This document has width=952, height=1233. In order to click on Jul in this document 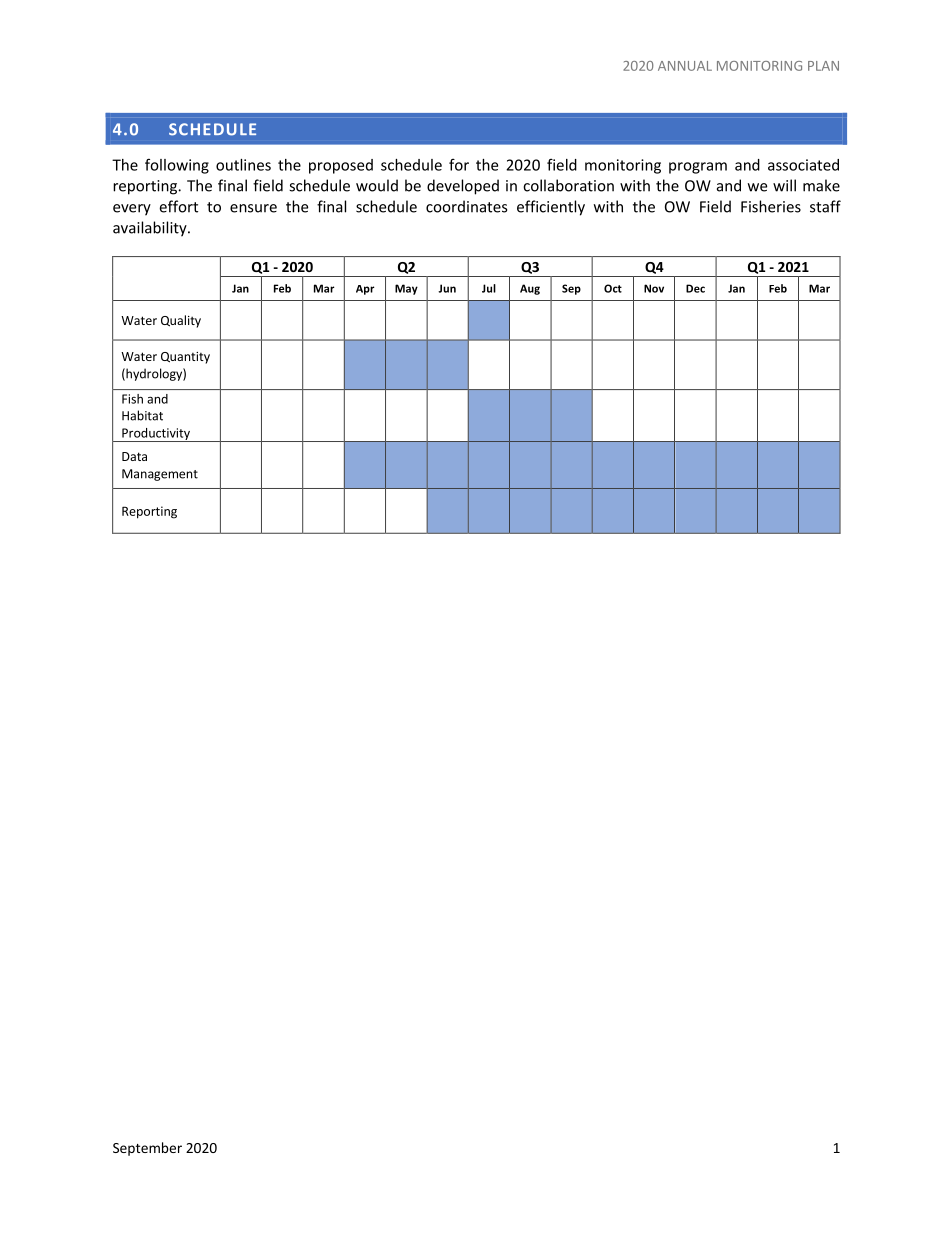, I will do `click(489, 288)`.
